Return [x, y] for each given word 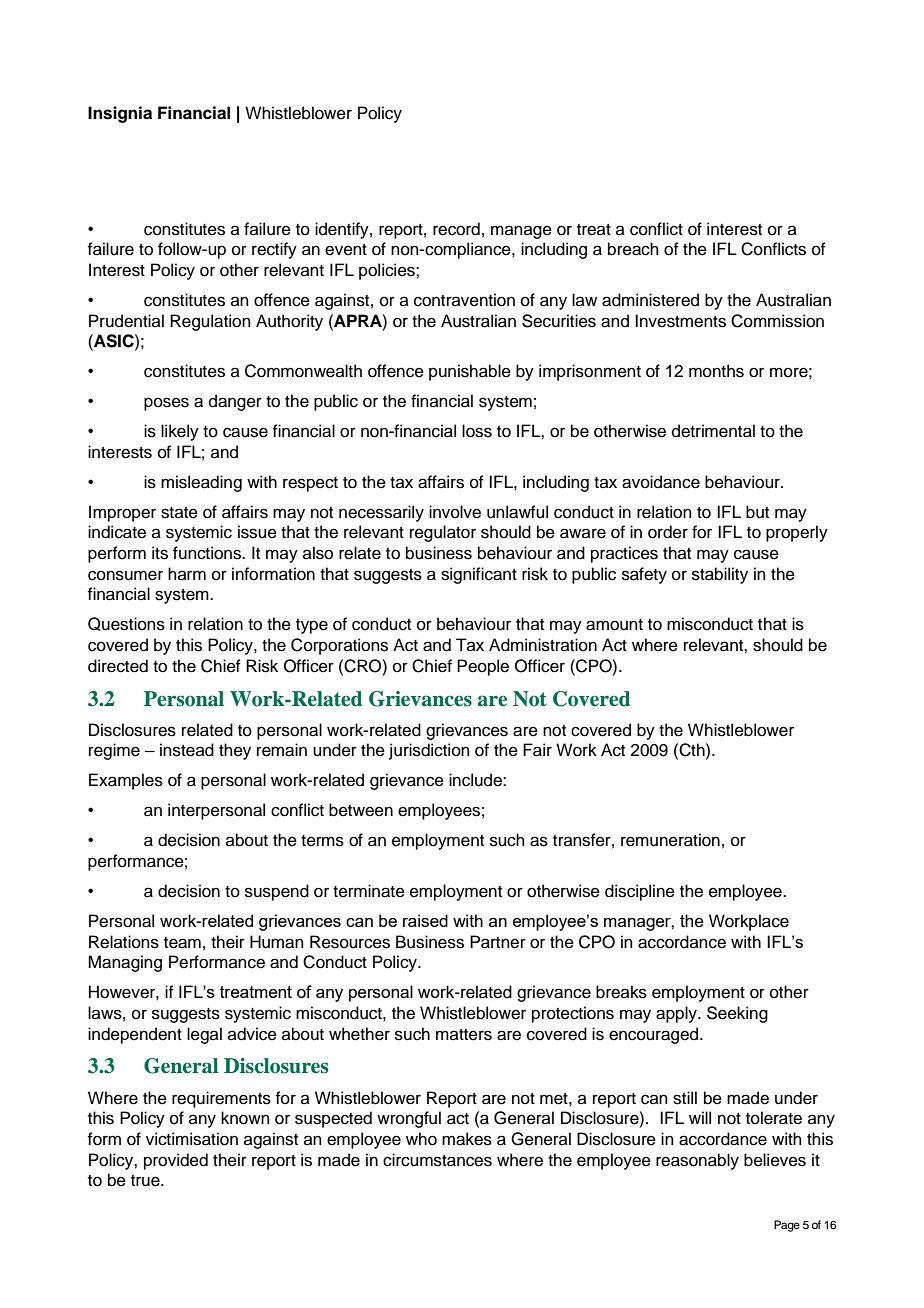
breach [633, 249]
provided [176, 1161]
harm [187, 573]
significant [479, 575]
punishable [470, 372]
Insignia [120, 114]
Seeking [737, 1014]
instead [187, 750]
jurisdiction [429, 751]
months [716, 371]
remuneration [670, 840]
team [182, 943]
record [456, 229]
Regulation [210, 322]
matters [464, 1035]
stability [720, 575]
